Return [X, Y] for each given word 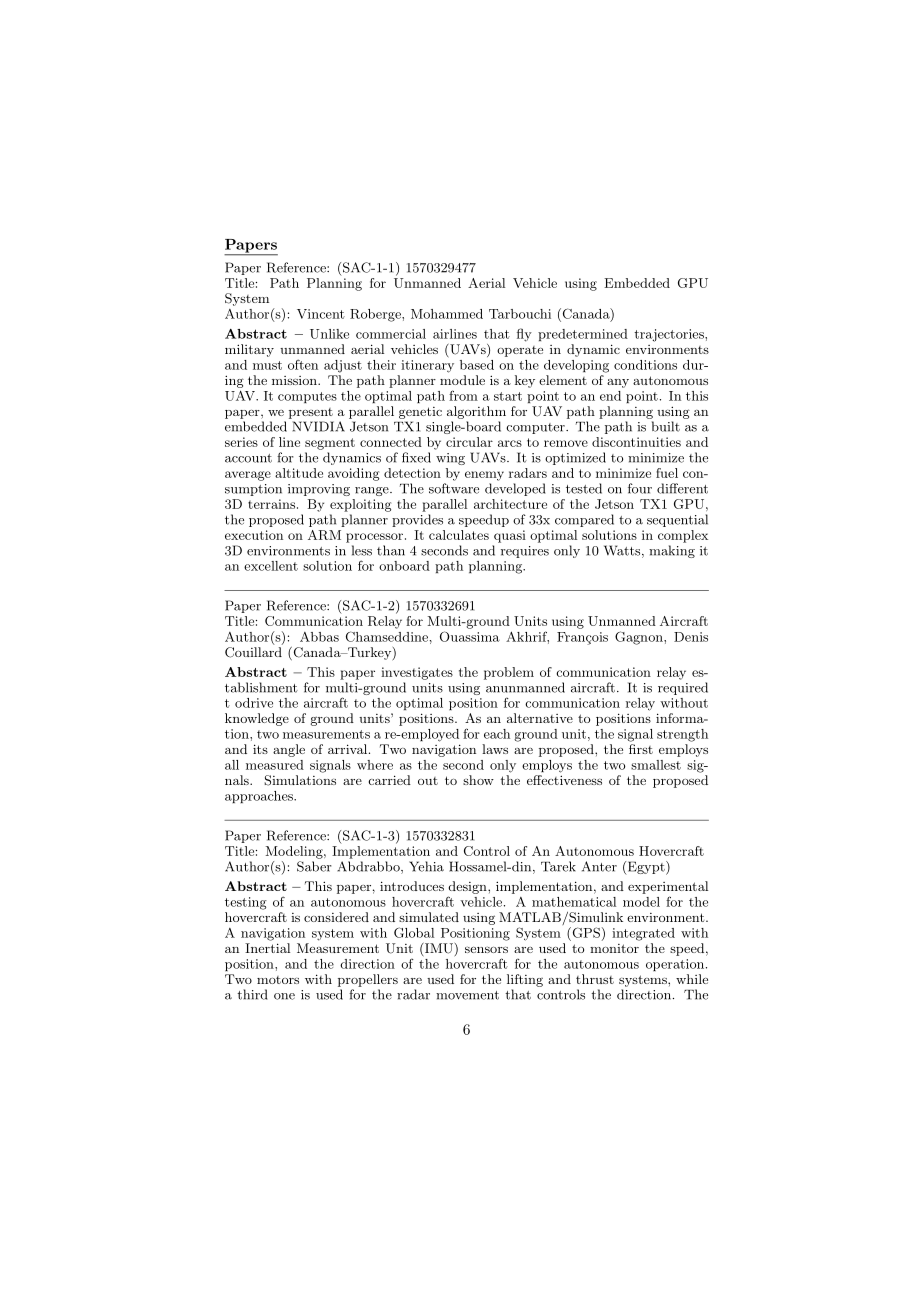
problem [509, 673]
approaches [260, 797]
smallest [656, 765]
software [454, 488]
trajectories [670, 335]
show [478, 780]
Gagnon [640, 638]
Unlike [329, 334]
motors [278, 980]
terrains [273, 504]
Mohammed [447, 314]
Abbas [319, 637]
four [640, 488]
